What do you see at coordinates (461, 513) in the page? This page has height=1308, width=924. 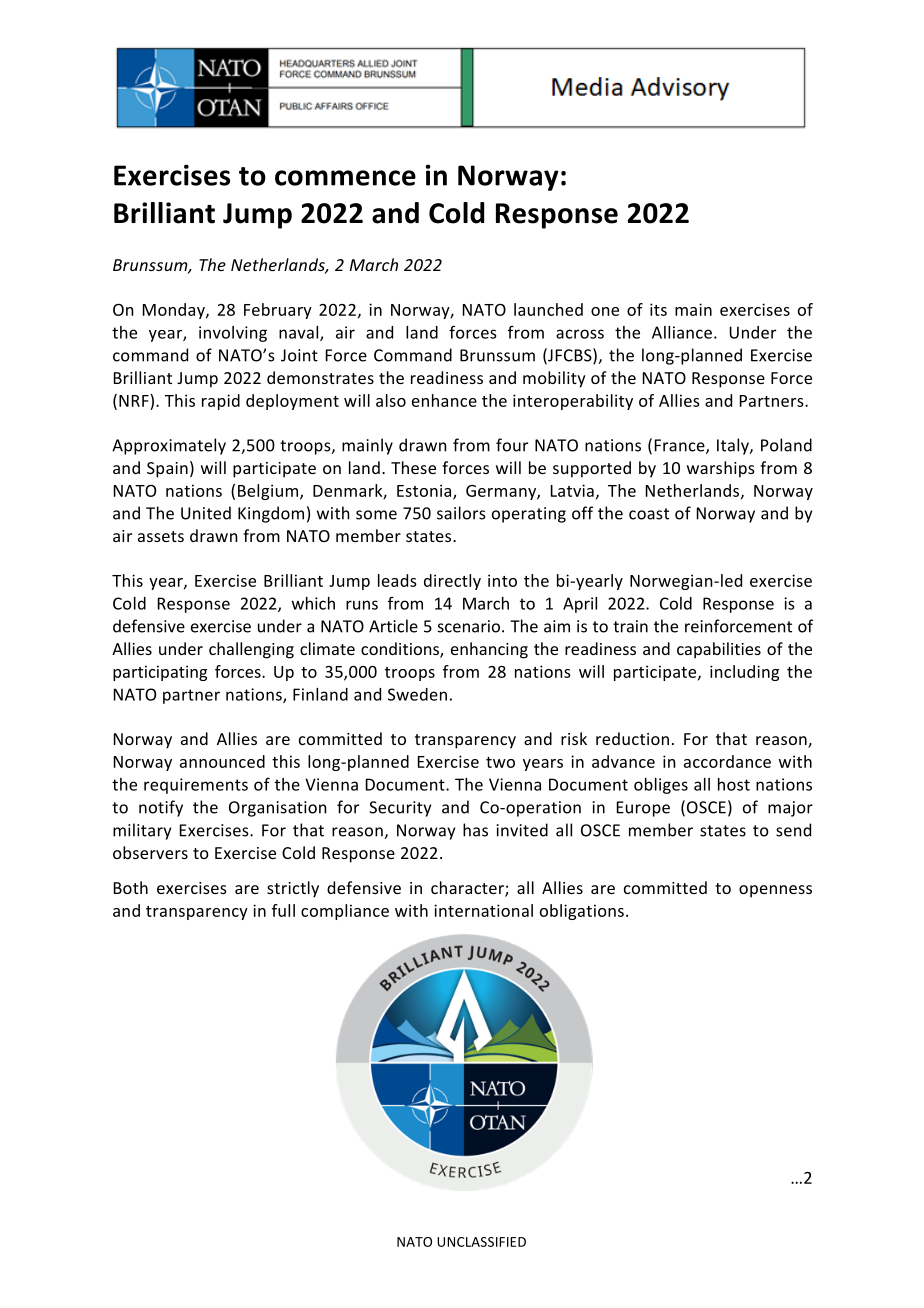 I see `sailors` at bounding box center [461, 513].
